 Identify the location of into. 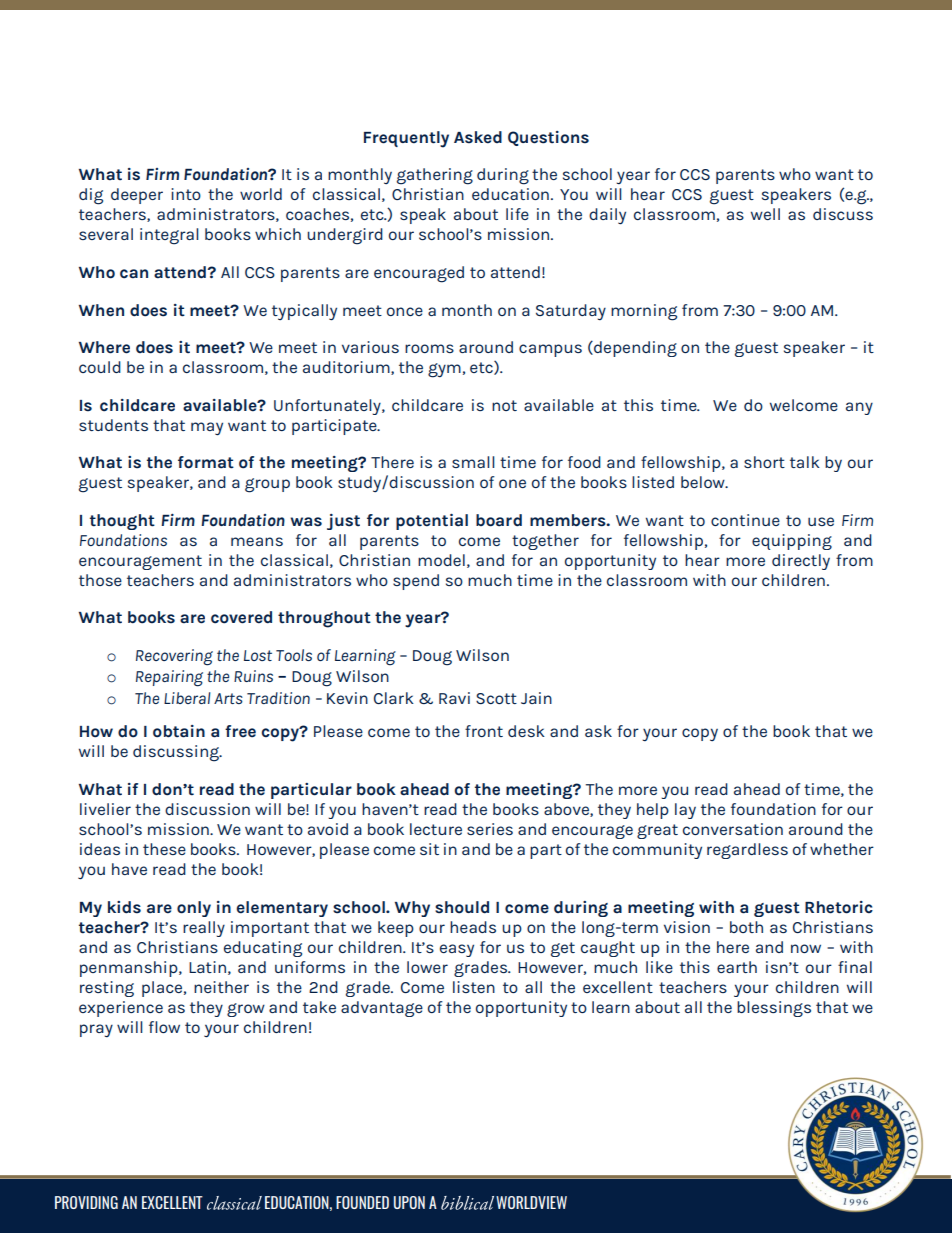
(186, 194).
